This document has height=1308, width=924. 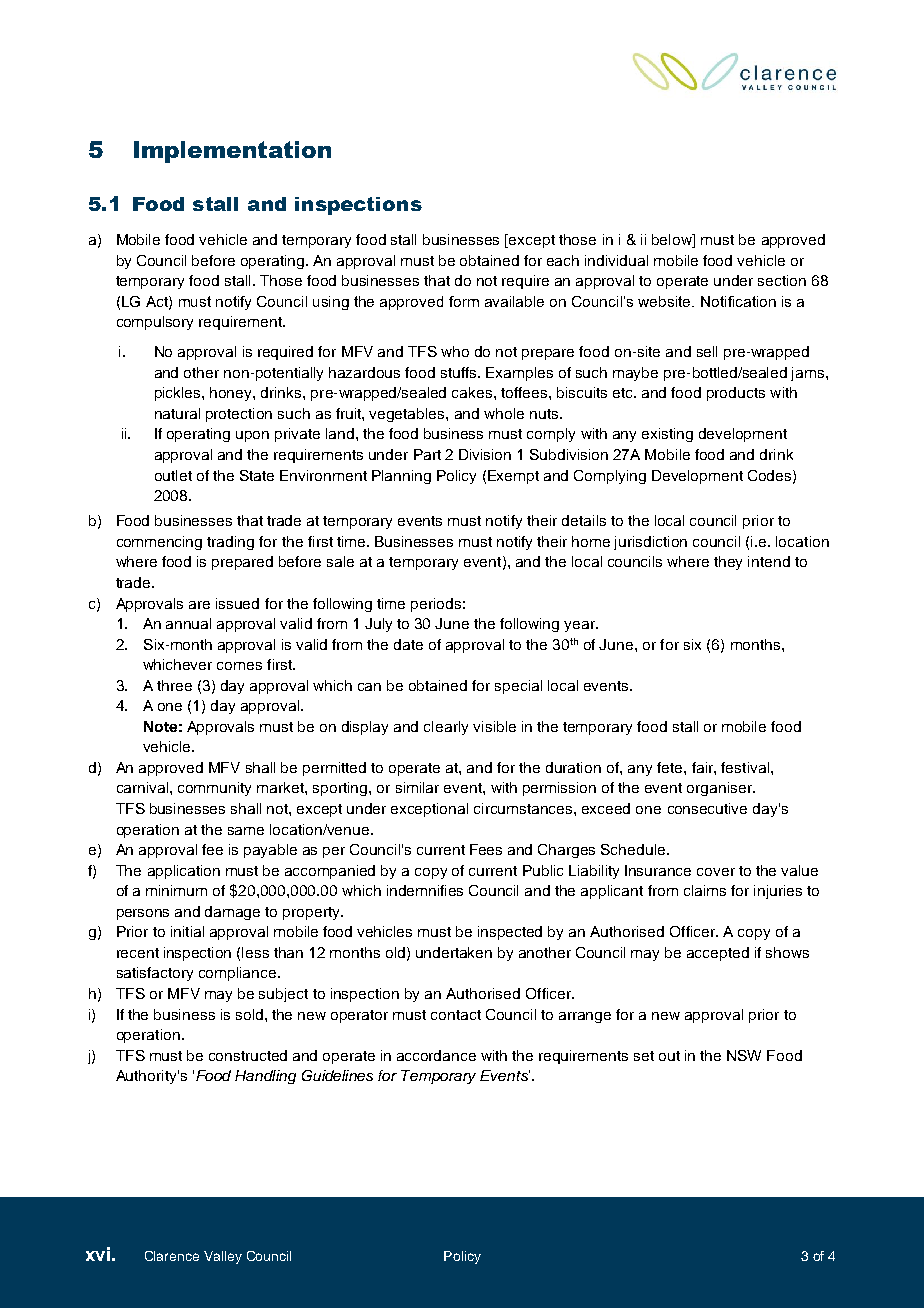 What do you see at coordinates (159, 543) in the document?
I see `commencing` at bounding box center [159, 543].
